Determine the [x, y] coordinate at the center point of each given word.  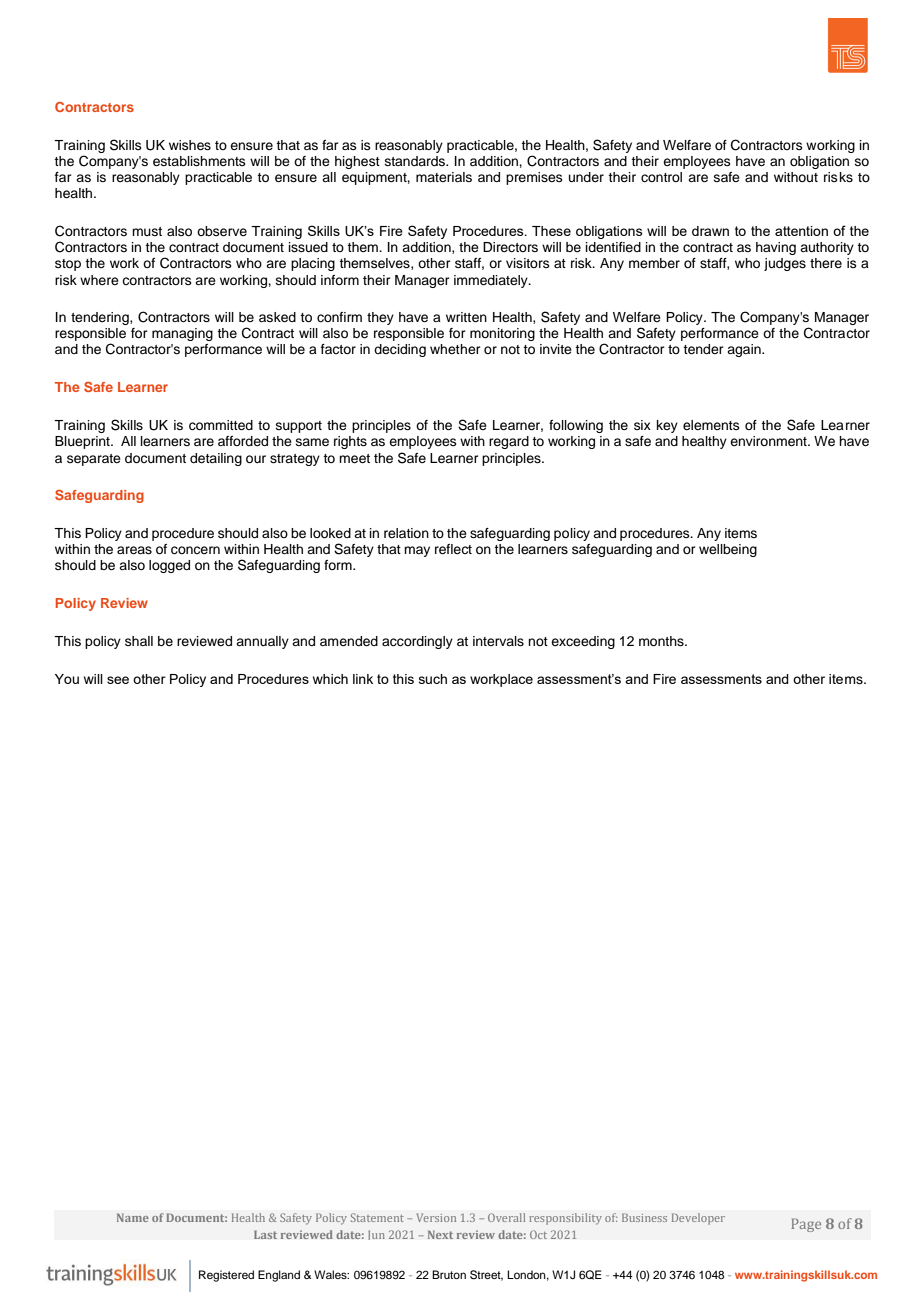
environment [769, 441]
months [662, 641]
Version [436, 1217]
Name [133, 1217]
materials [444, 177]
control [661, 177]
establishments [199, 161]
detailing [216, 459]
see [118, 680]
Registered [226, 1276]
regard [509, 442]
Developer [698, 1219]
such [433, 679]
